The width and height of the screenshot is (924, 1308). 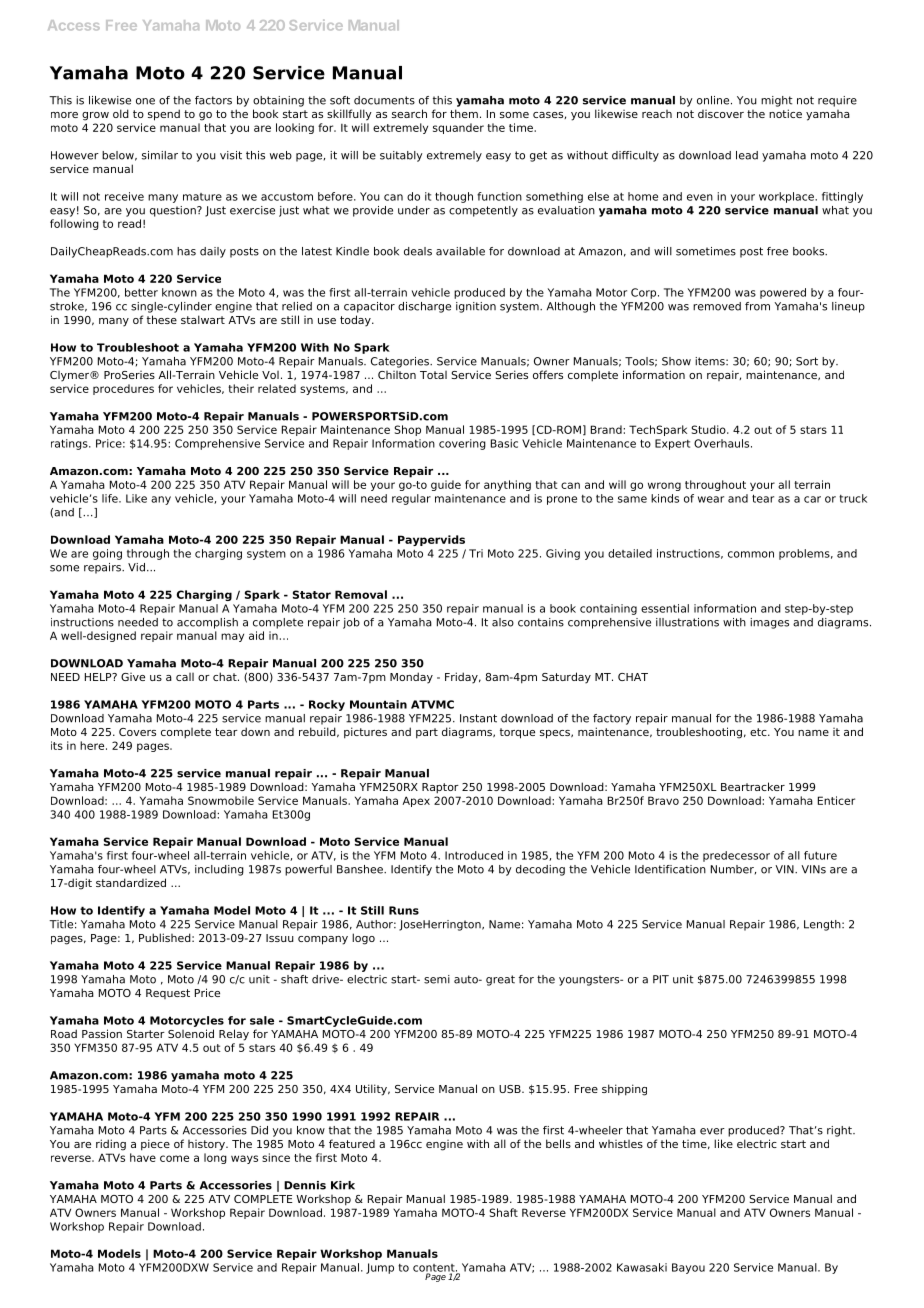 I want to click on Request, so click(x=168, y=994).
